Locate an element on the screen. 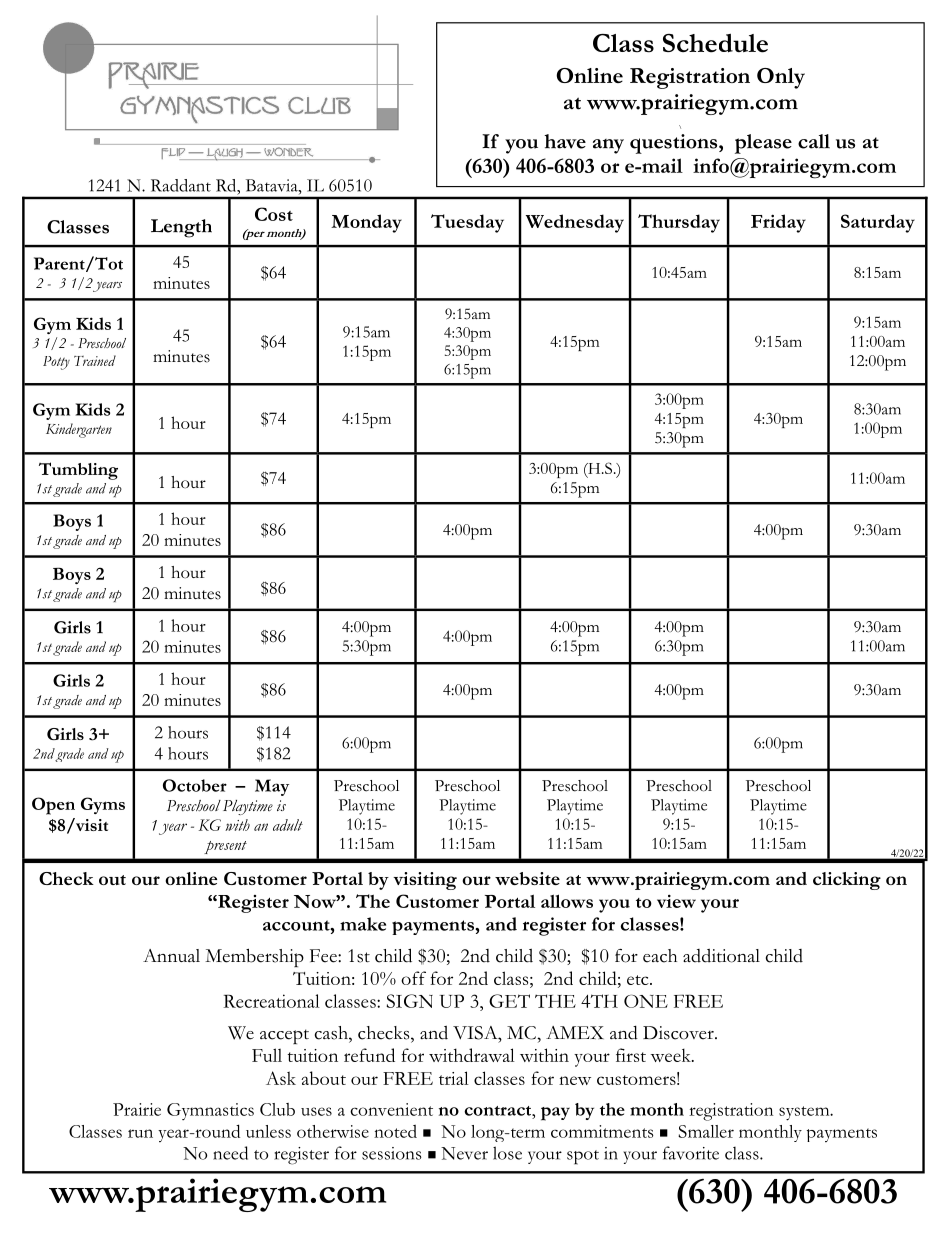  run is located at coordinates (140, 1133).
